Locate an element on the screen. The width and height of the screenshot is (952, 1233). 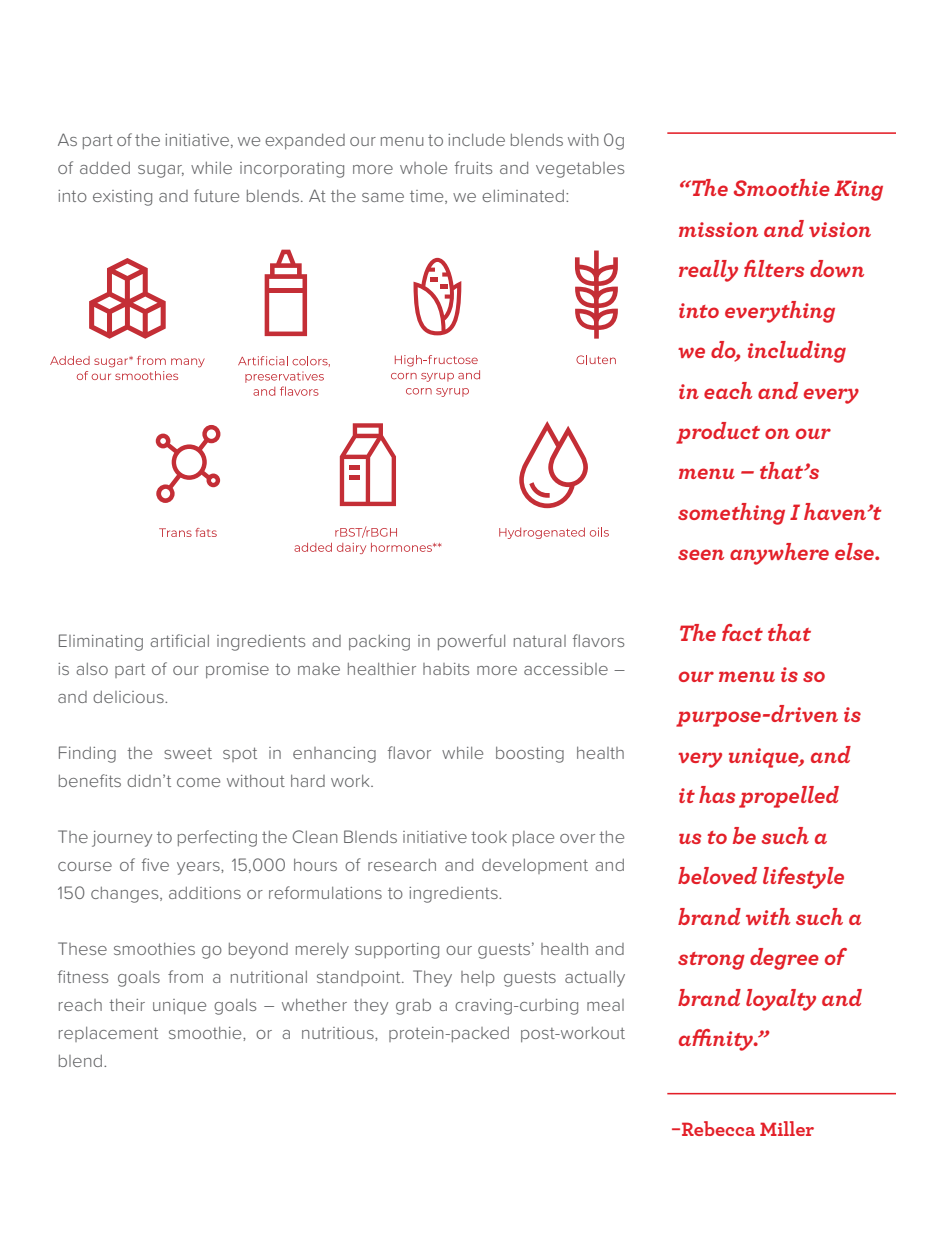
mission is located at coordinates (718, 229).
